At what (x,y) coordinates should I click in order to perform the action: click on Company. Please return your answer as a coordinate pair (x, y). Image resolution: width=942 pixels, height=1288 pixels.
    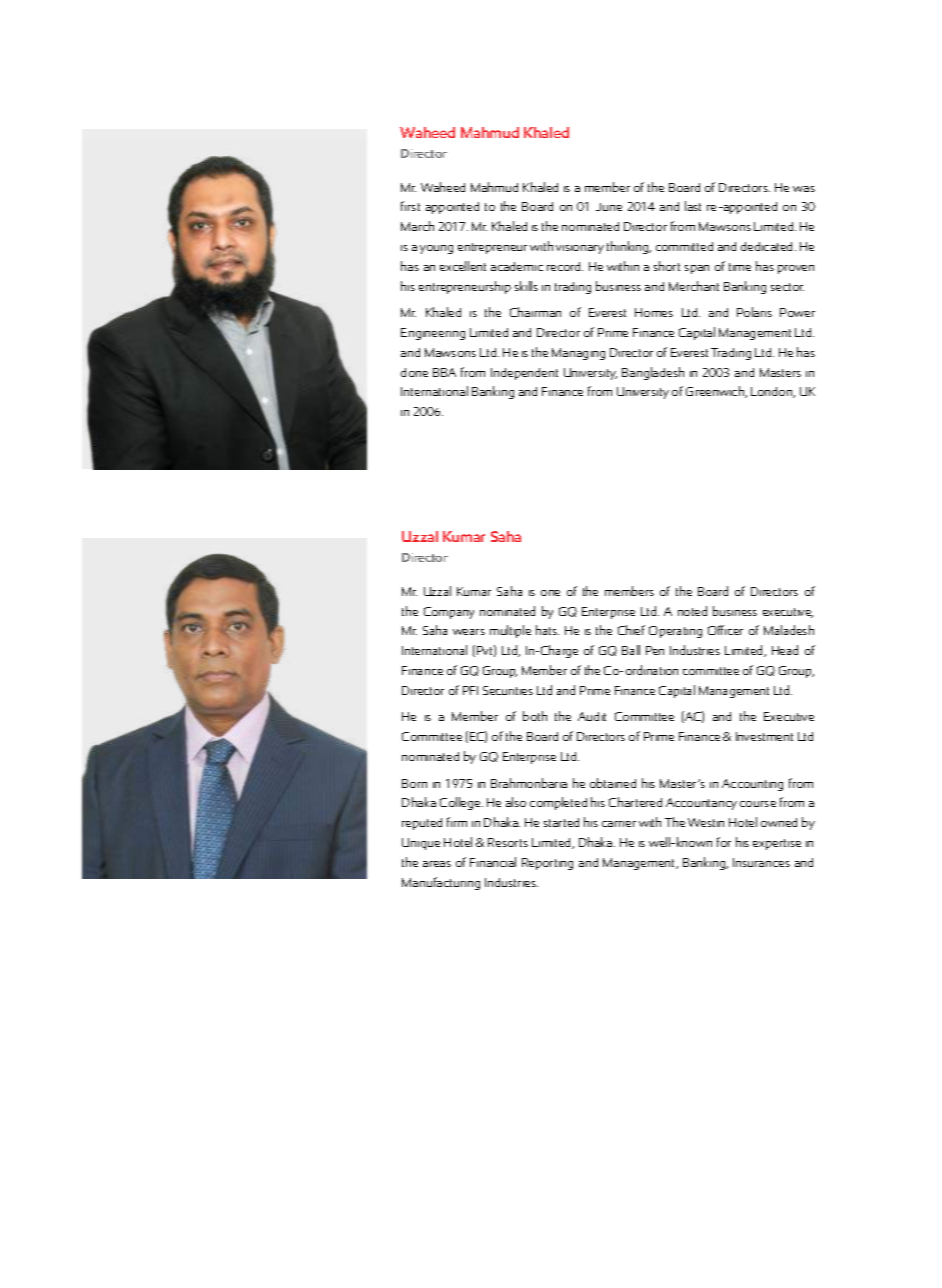
    Looking at the image, I should click on (449, 613).
